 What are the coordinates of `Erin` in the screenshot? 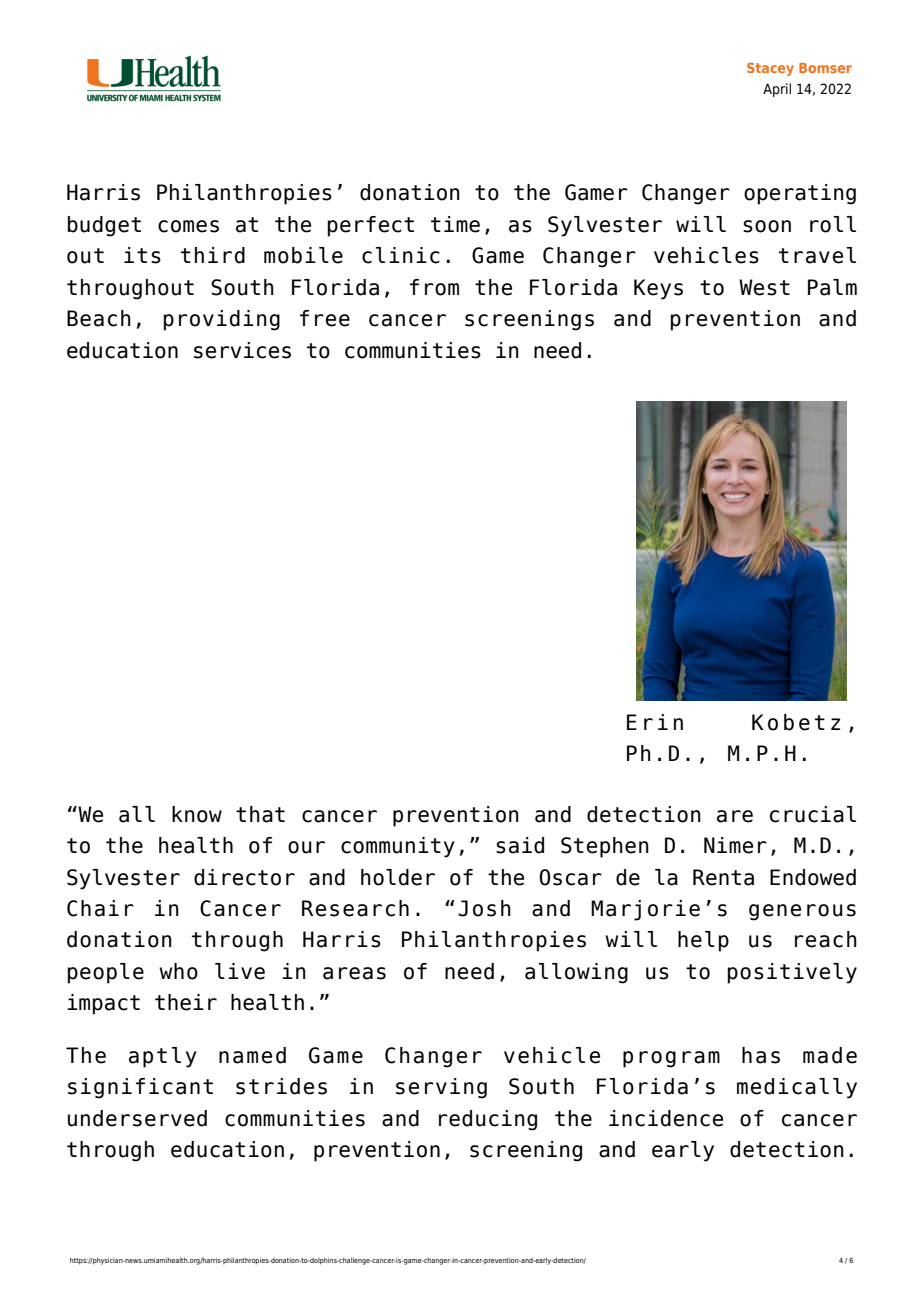 It's located at (655, 722).
